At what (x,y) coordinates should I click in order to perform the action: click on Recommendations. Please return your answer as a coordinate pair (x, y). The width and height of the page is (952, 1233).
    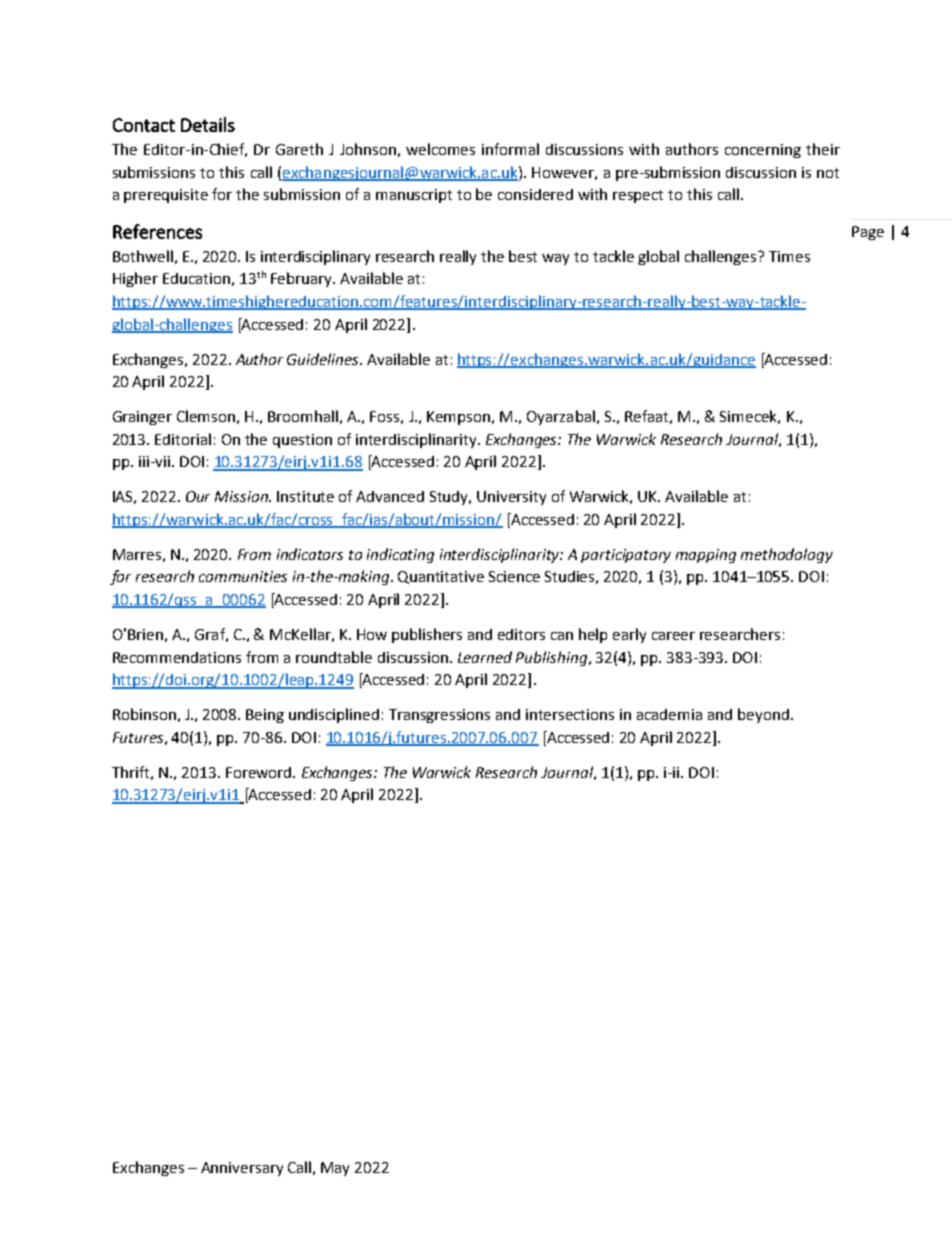
    Looking at the image, I should click on (177, 657).
